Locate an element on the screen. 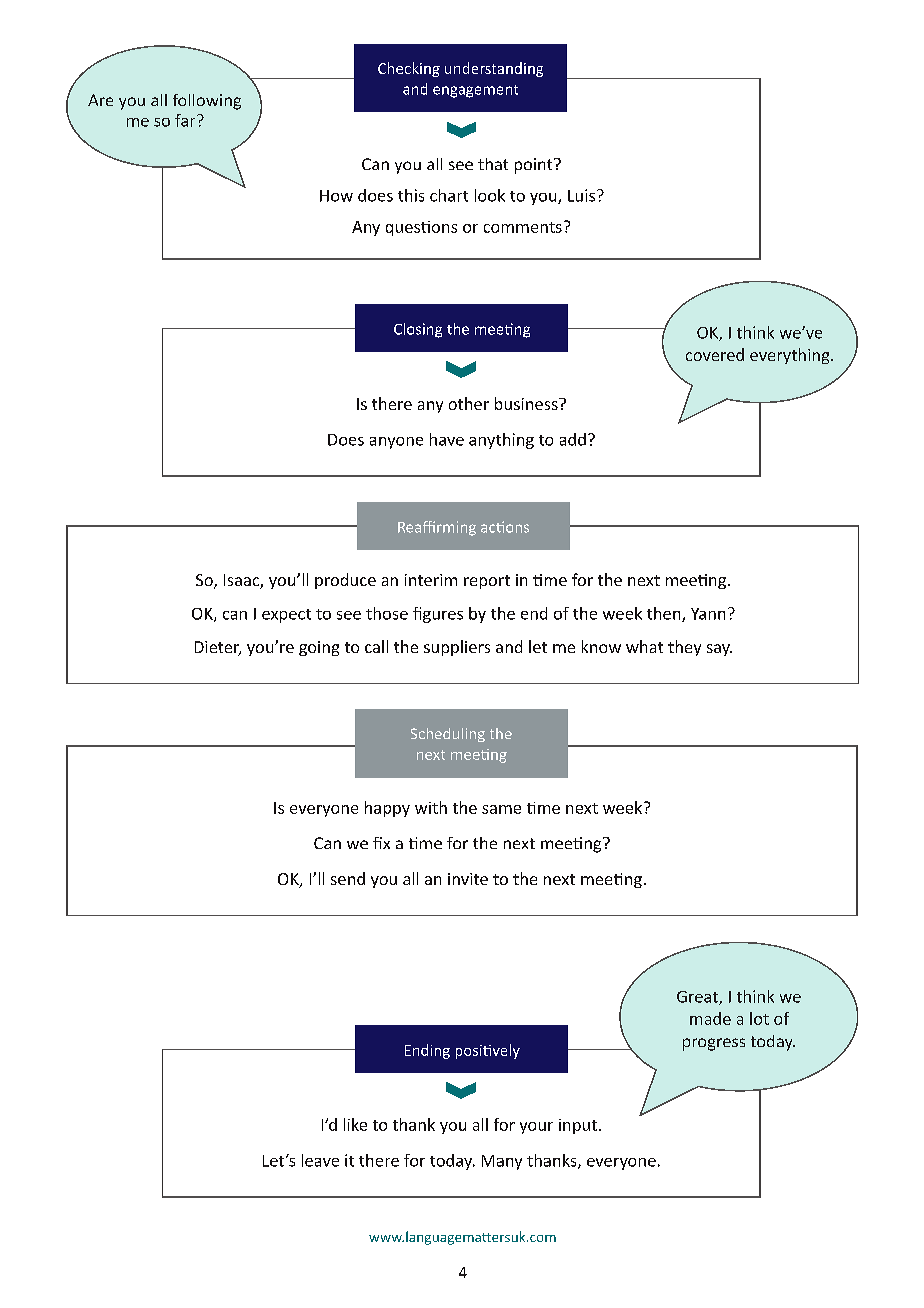 The height and width of the screenshot is (1308, 924). figures is located at coordinates (438, 615).
